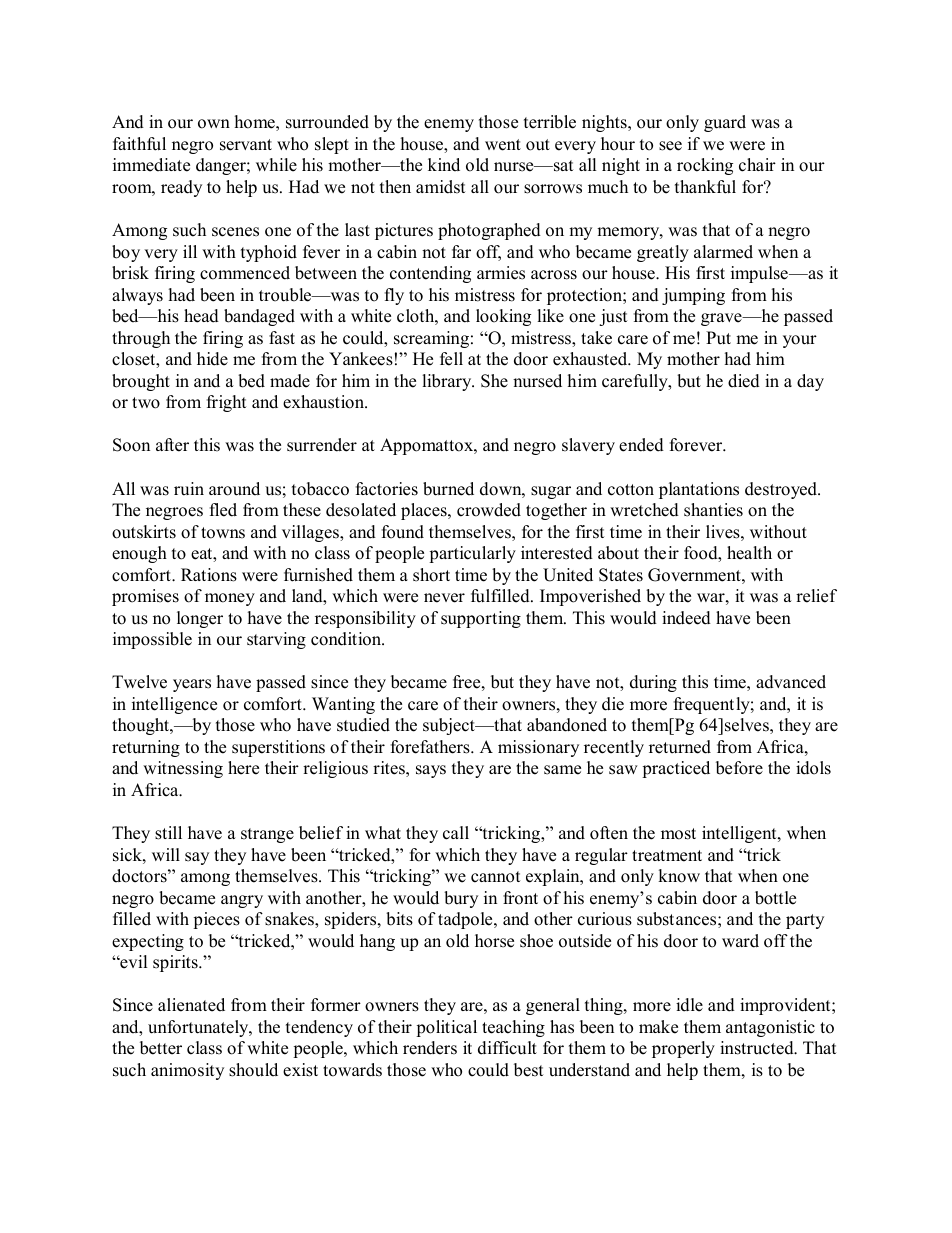 The width and height of the page is (952, 1233). Describe the element at coordinates (230, 599) in the page. I see `money` at that location.
